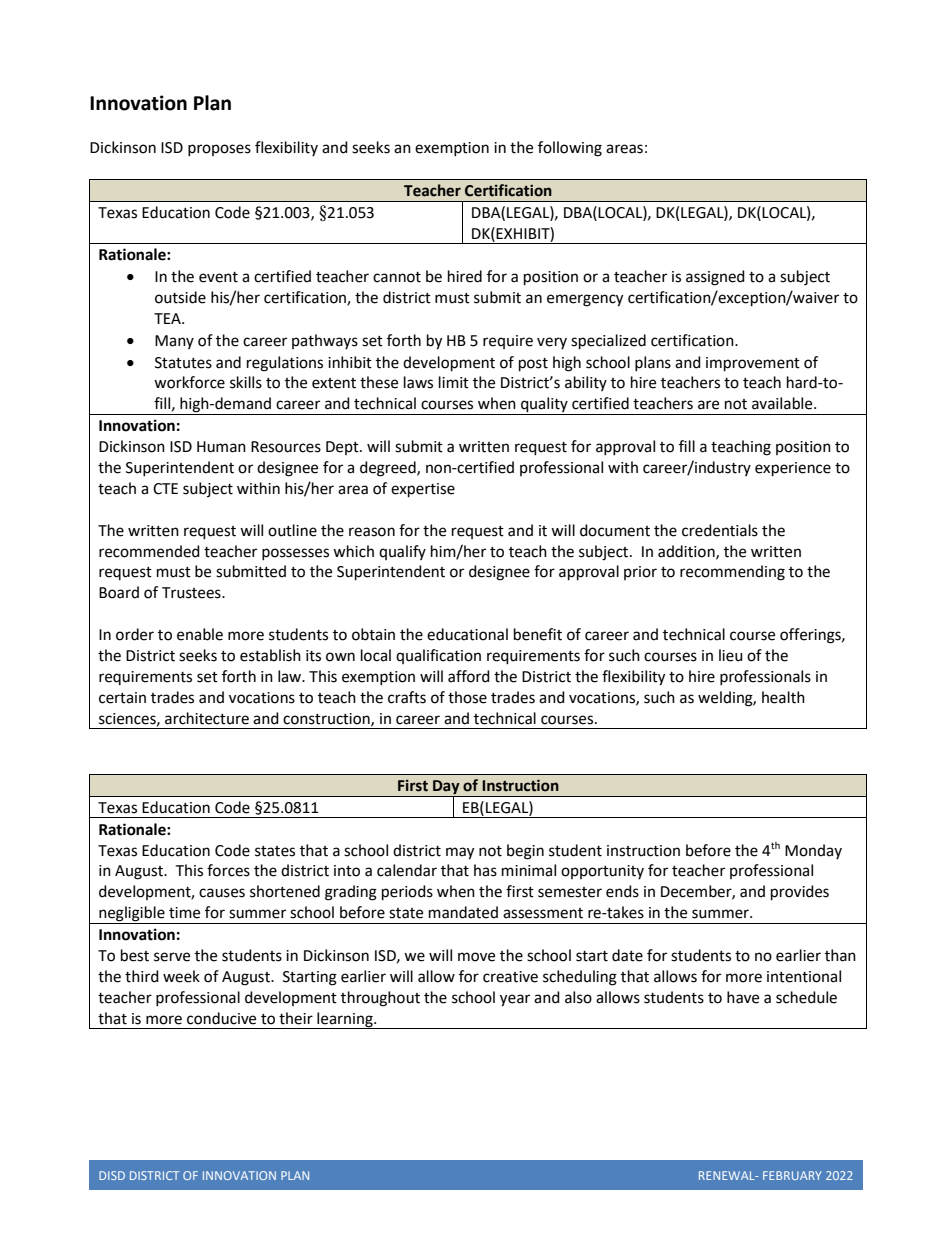 This screenshot has height=1233, width=952. What do you see at coordinates (219, 150) in the screenshot?
I see `proposes` at bounding box center [219, 150].
